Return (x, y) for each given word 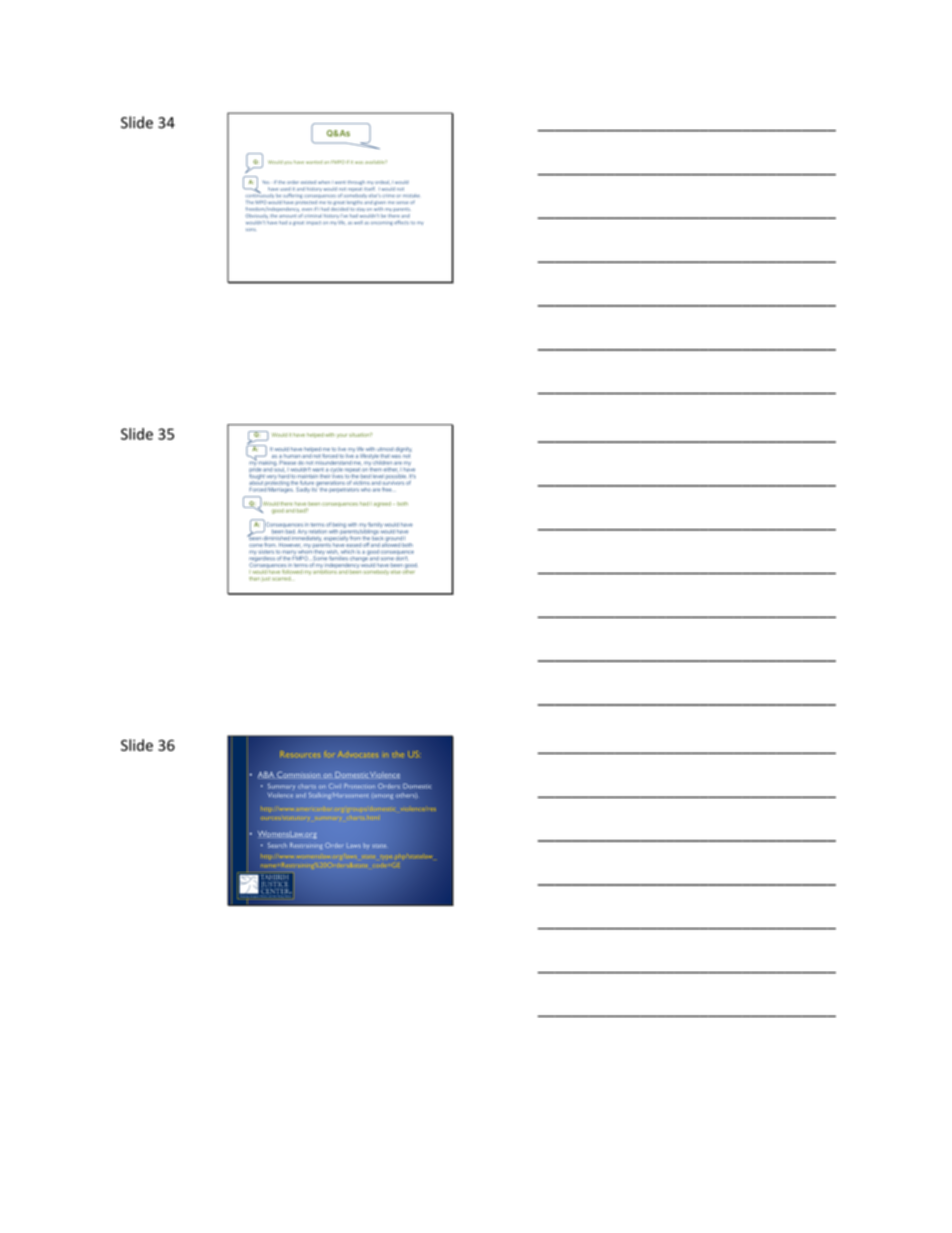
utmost (385, 449)
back (377, 538)
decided (339, 209)
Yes (267, 182)
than (254, 579)
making (267, 463)
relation (317, 531)
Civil (333, 786)
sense (402, 202)
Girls (275, 896)
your (342, 436)
